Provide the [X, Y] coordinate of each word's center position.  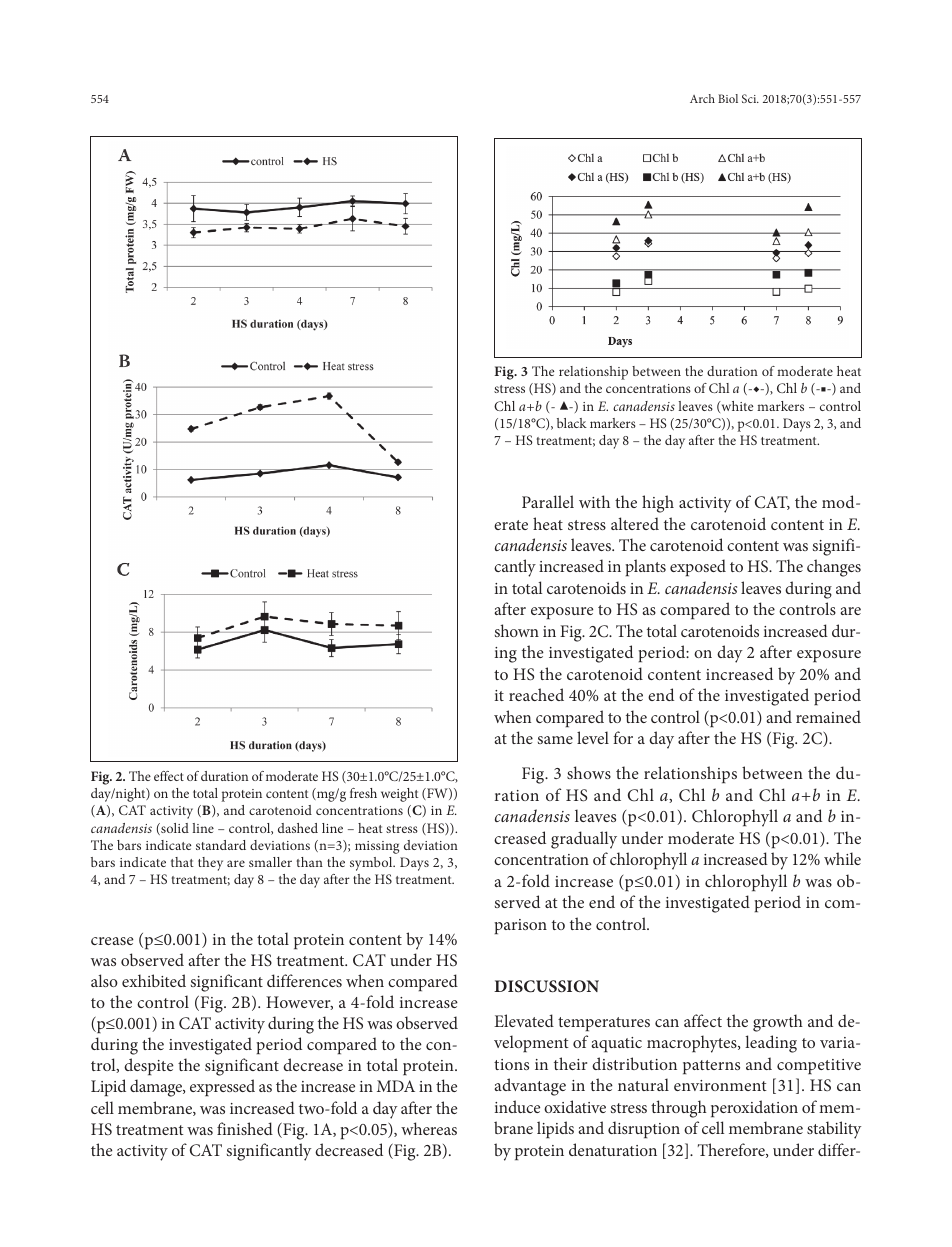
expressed [222, 1087]
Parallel [548, 501]
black [572, 423]
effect [169, 776]
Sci [750, 98]
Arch [702, 98]
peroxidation [754, 1108]
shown [517, 630]
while [842, 858]
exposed [698, 567]
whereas [429, 1128]
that [182, 862]
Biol [728, 98]
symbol [372, 864]
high [658, 504]
